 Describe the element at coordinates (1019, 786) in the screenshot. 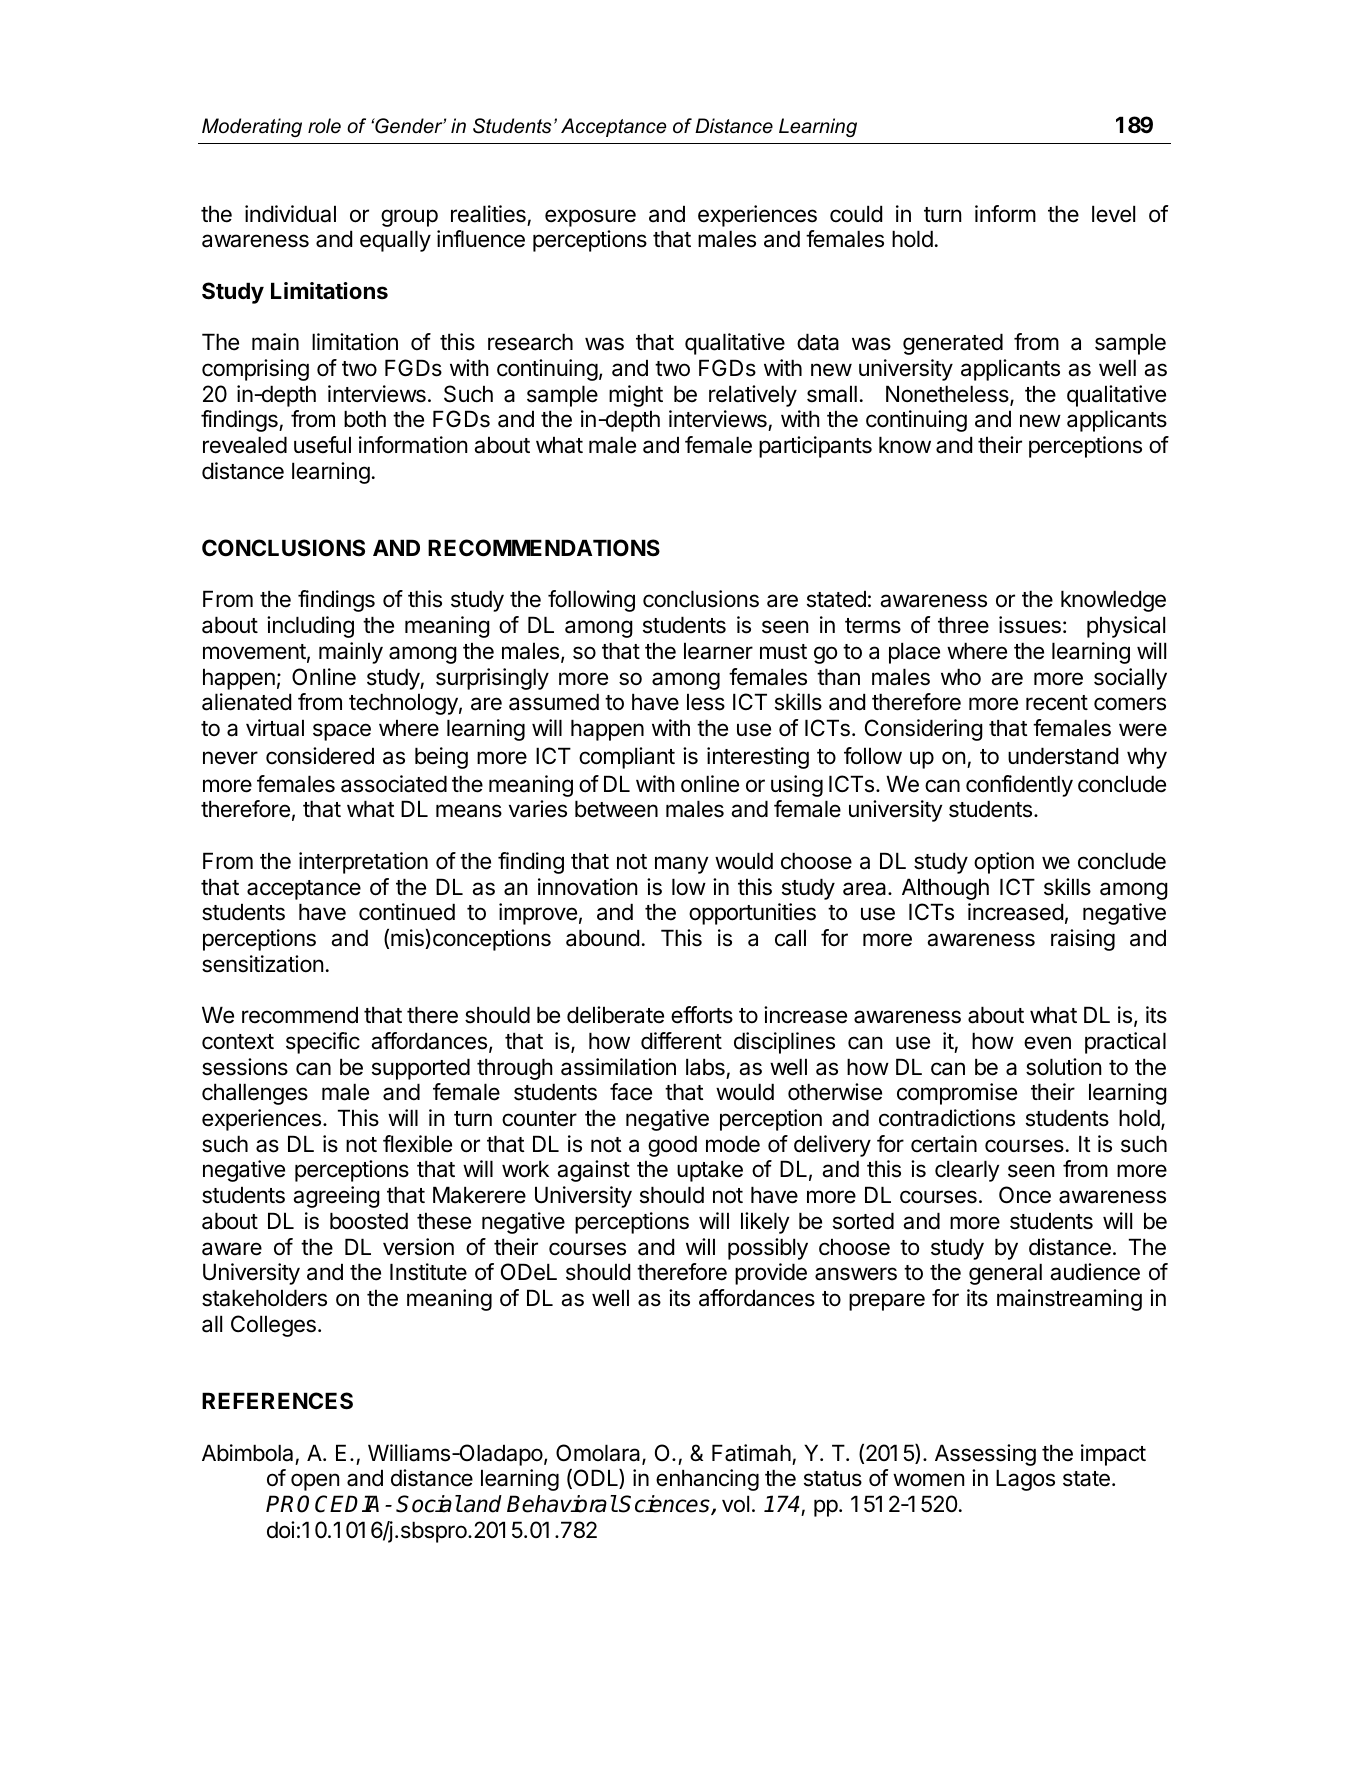

I see `confidently` at that location.
